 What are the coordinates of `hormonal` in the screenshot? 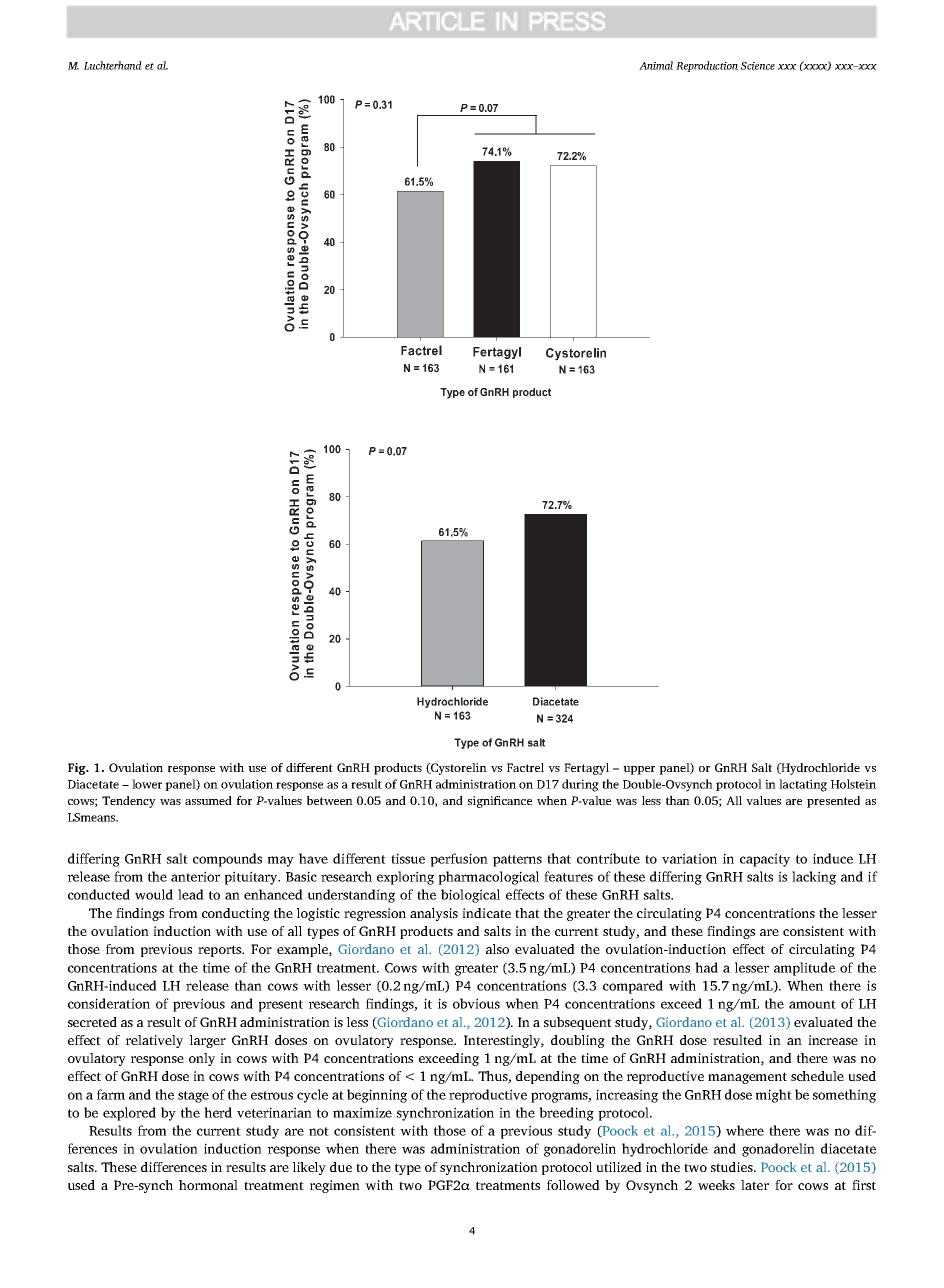 It's located at (208, 1185).
